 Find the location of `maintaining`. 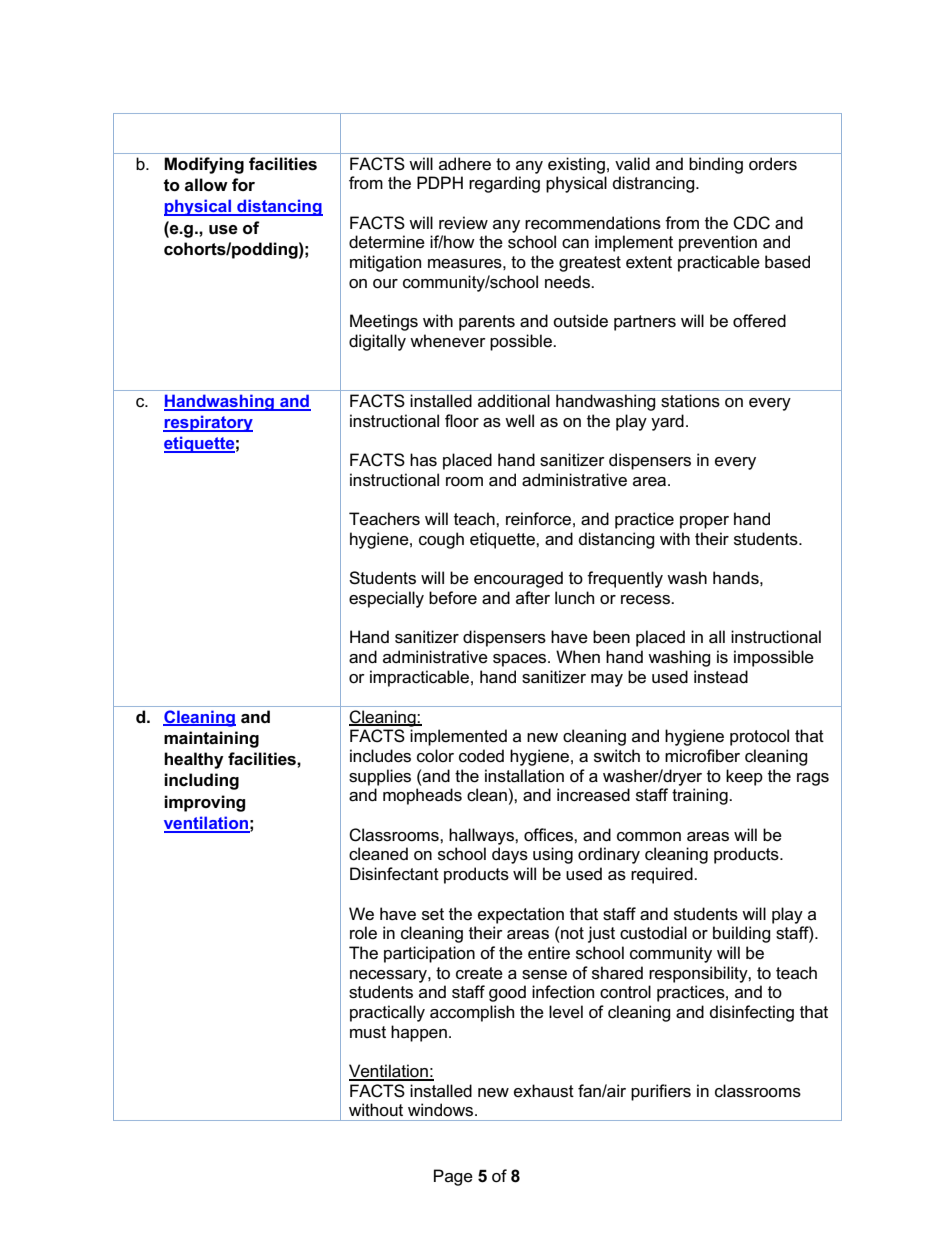

maintaining is located at coordinates (211, 739).
